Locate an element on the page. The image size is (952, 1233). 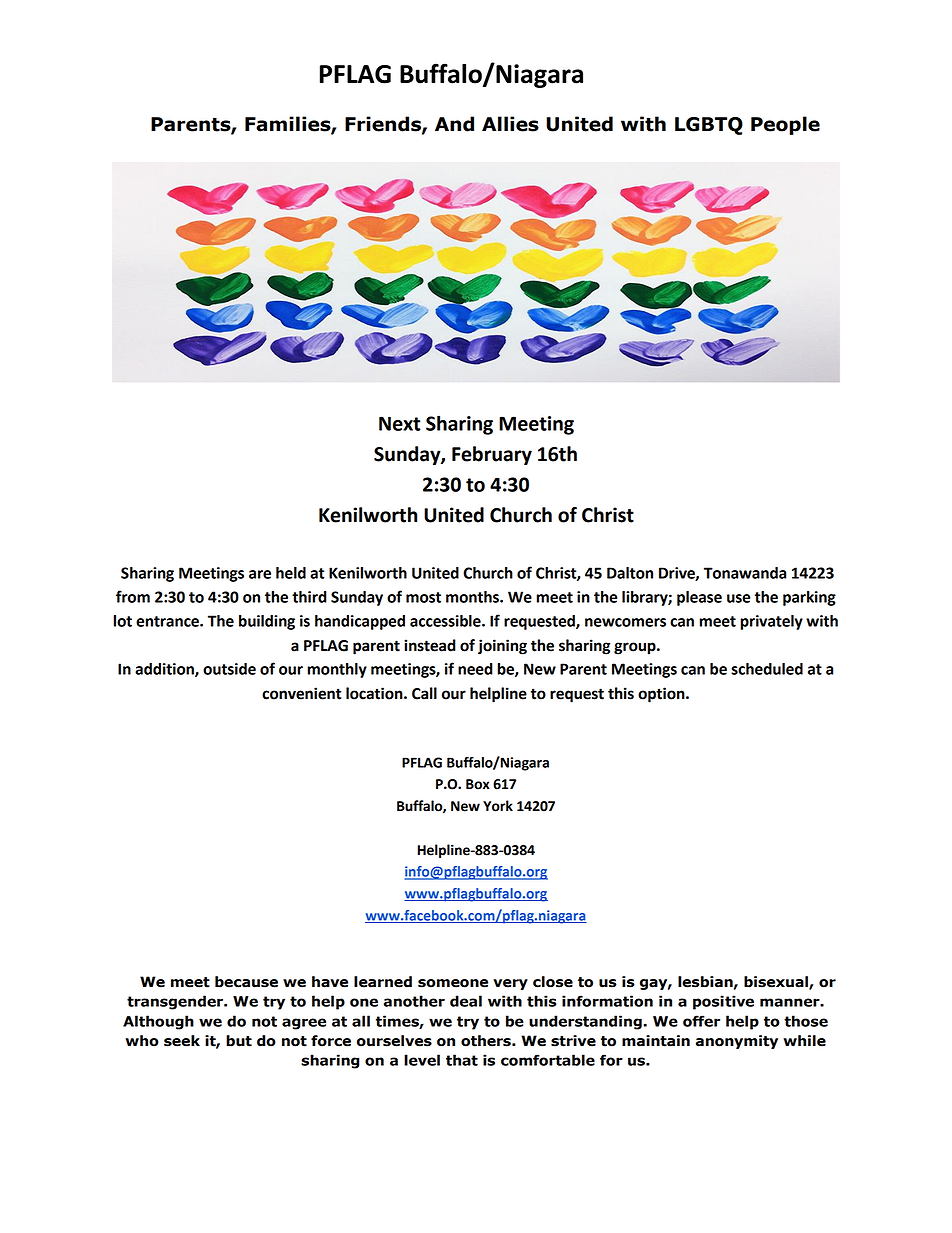
seek is located at coordinates (182, 1041).
